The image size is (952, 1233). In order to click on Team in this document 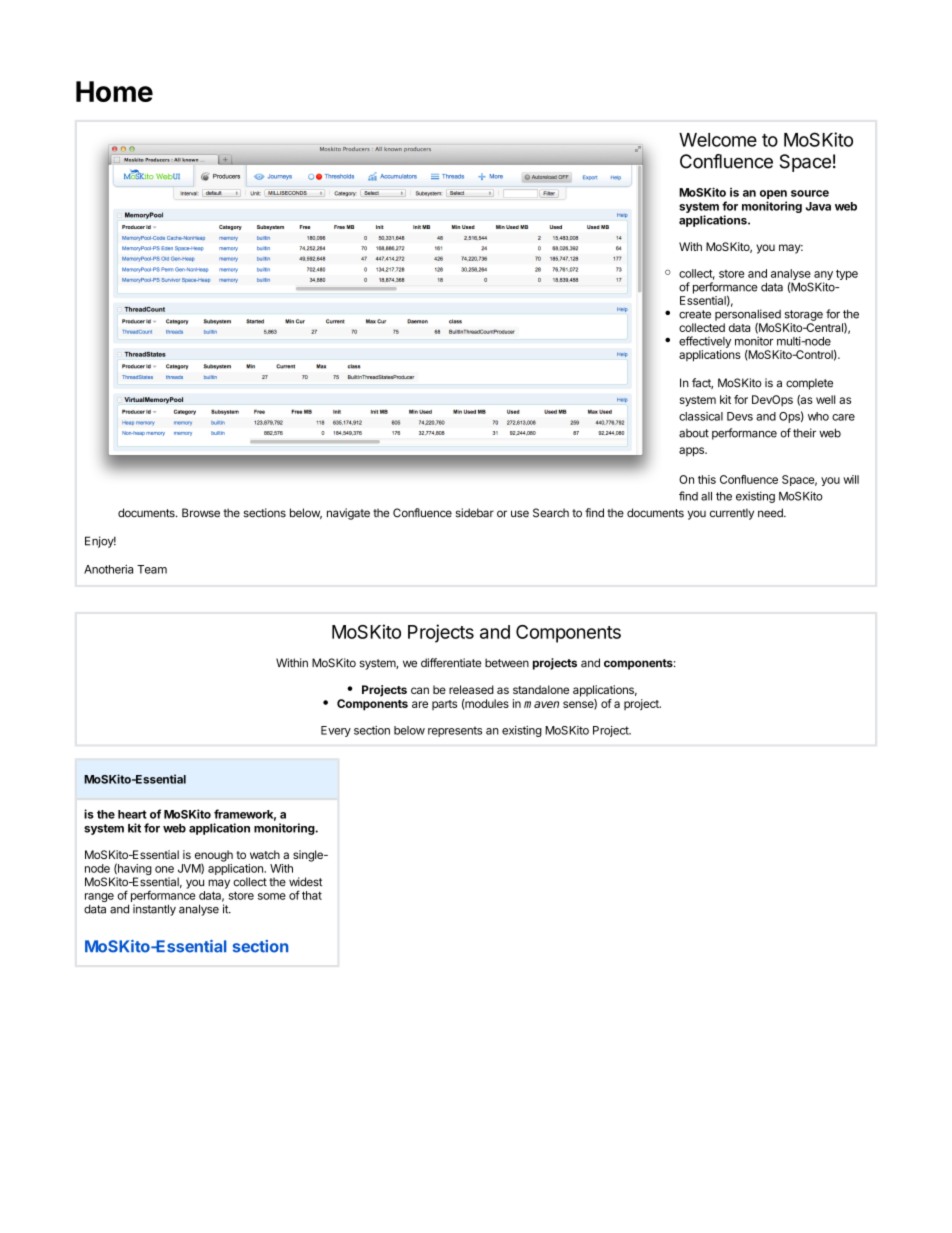, I will do `click(152, 569)`.
